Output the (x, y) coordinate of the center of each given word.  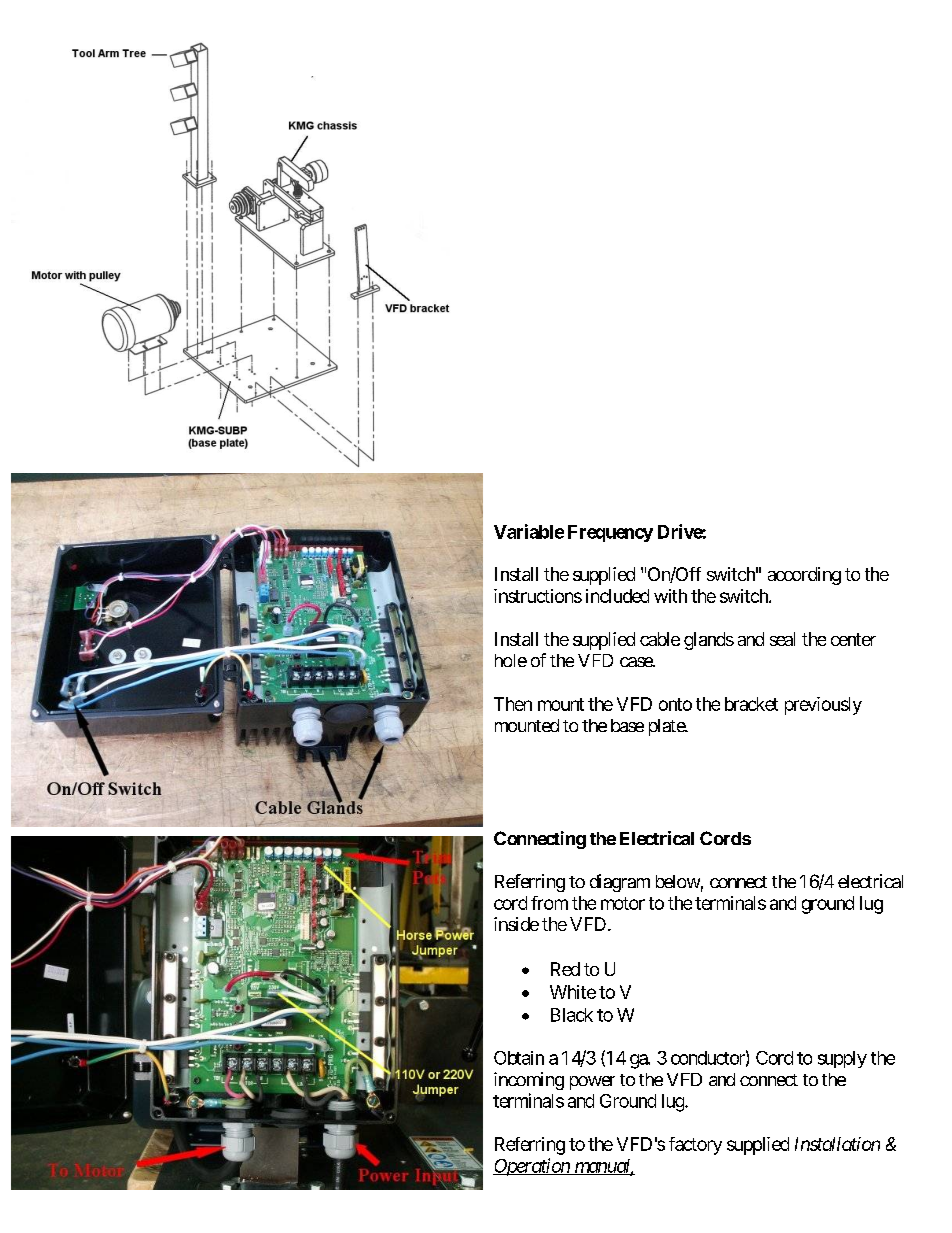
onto (675, 704)
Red (565, 969)
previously (823, 706)
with (670, 596)
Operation (532, 1167)
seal (782, 639)
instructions (538, 596)
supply (842, 1059)
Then (513, 704)
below (678, 881)
